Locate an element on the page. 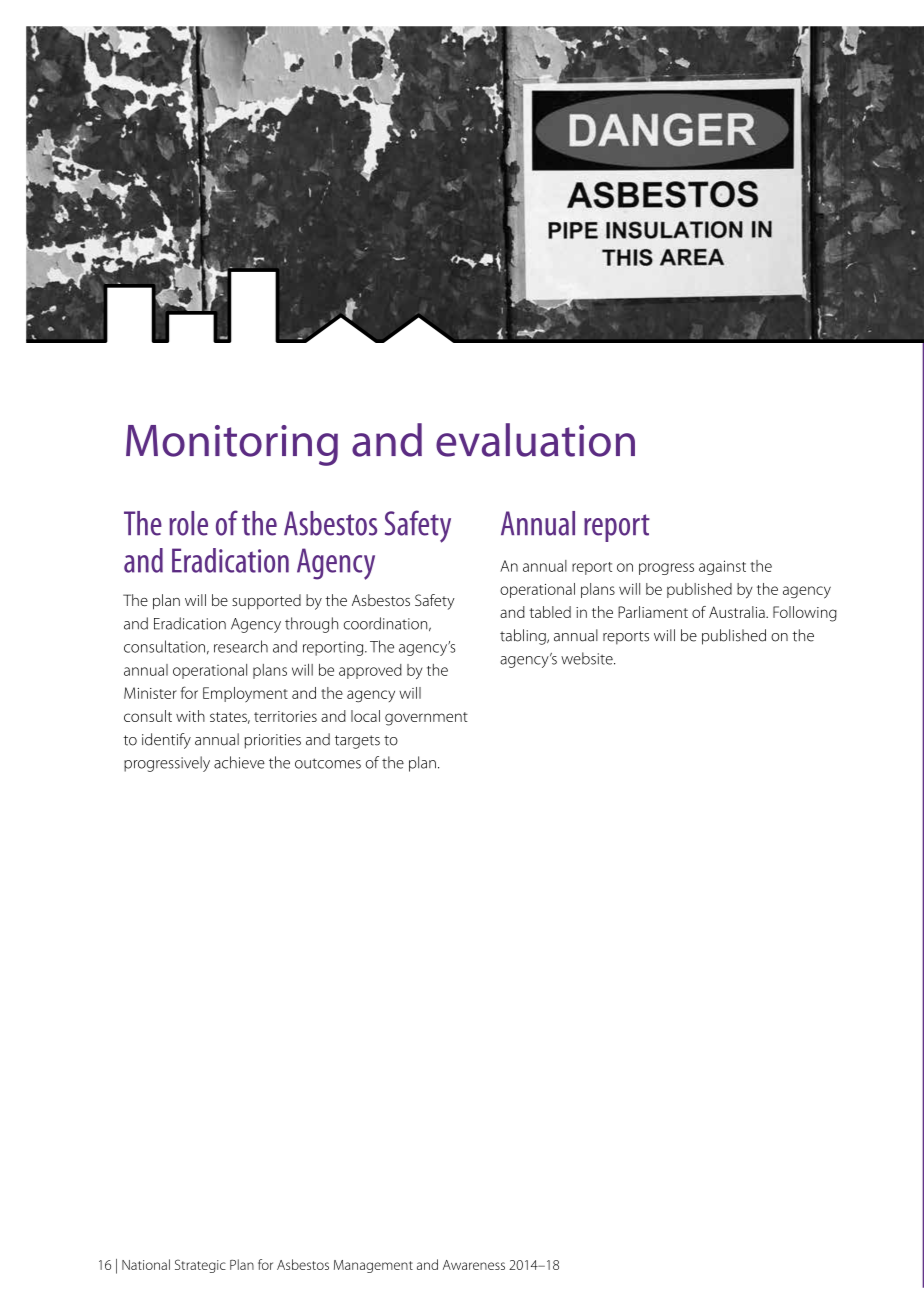 The height and width of the document is (1314, 924). evaluation is located at coordinates (535, 440).
